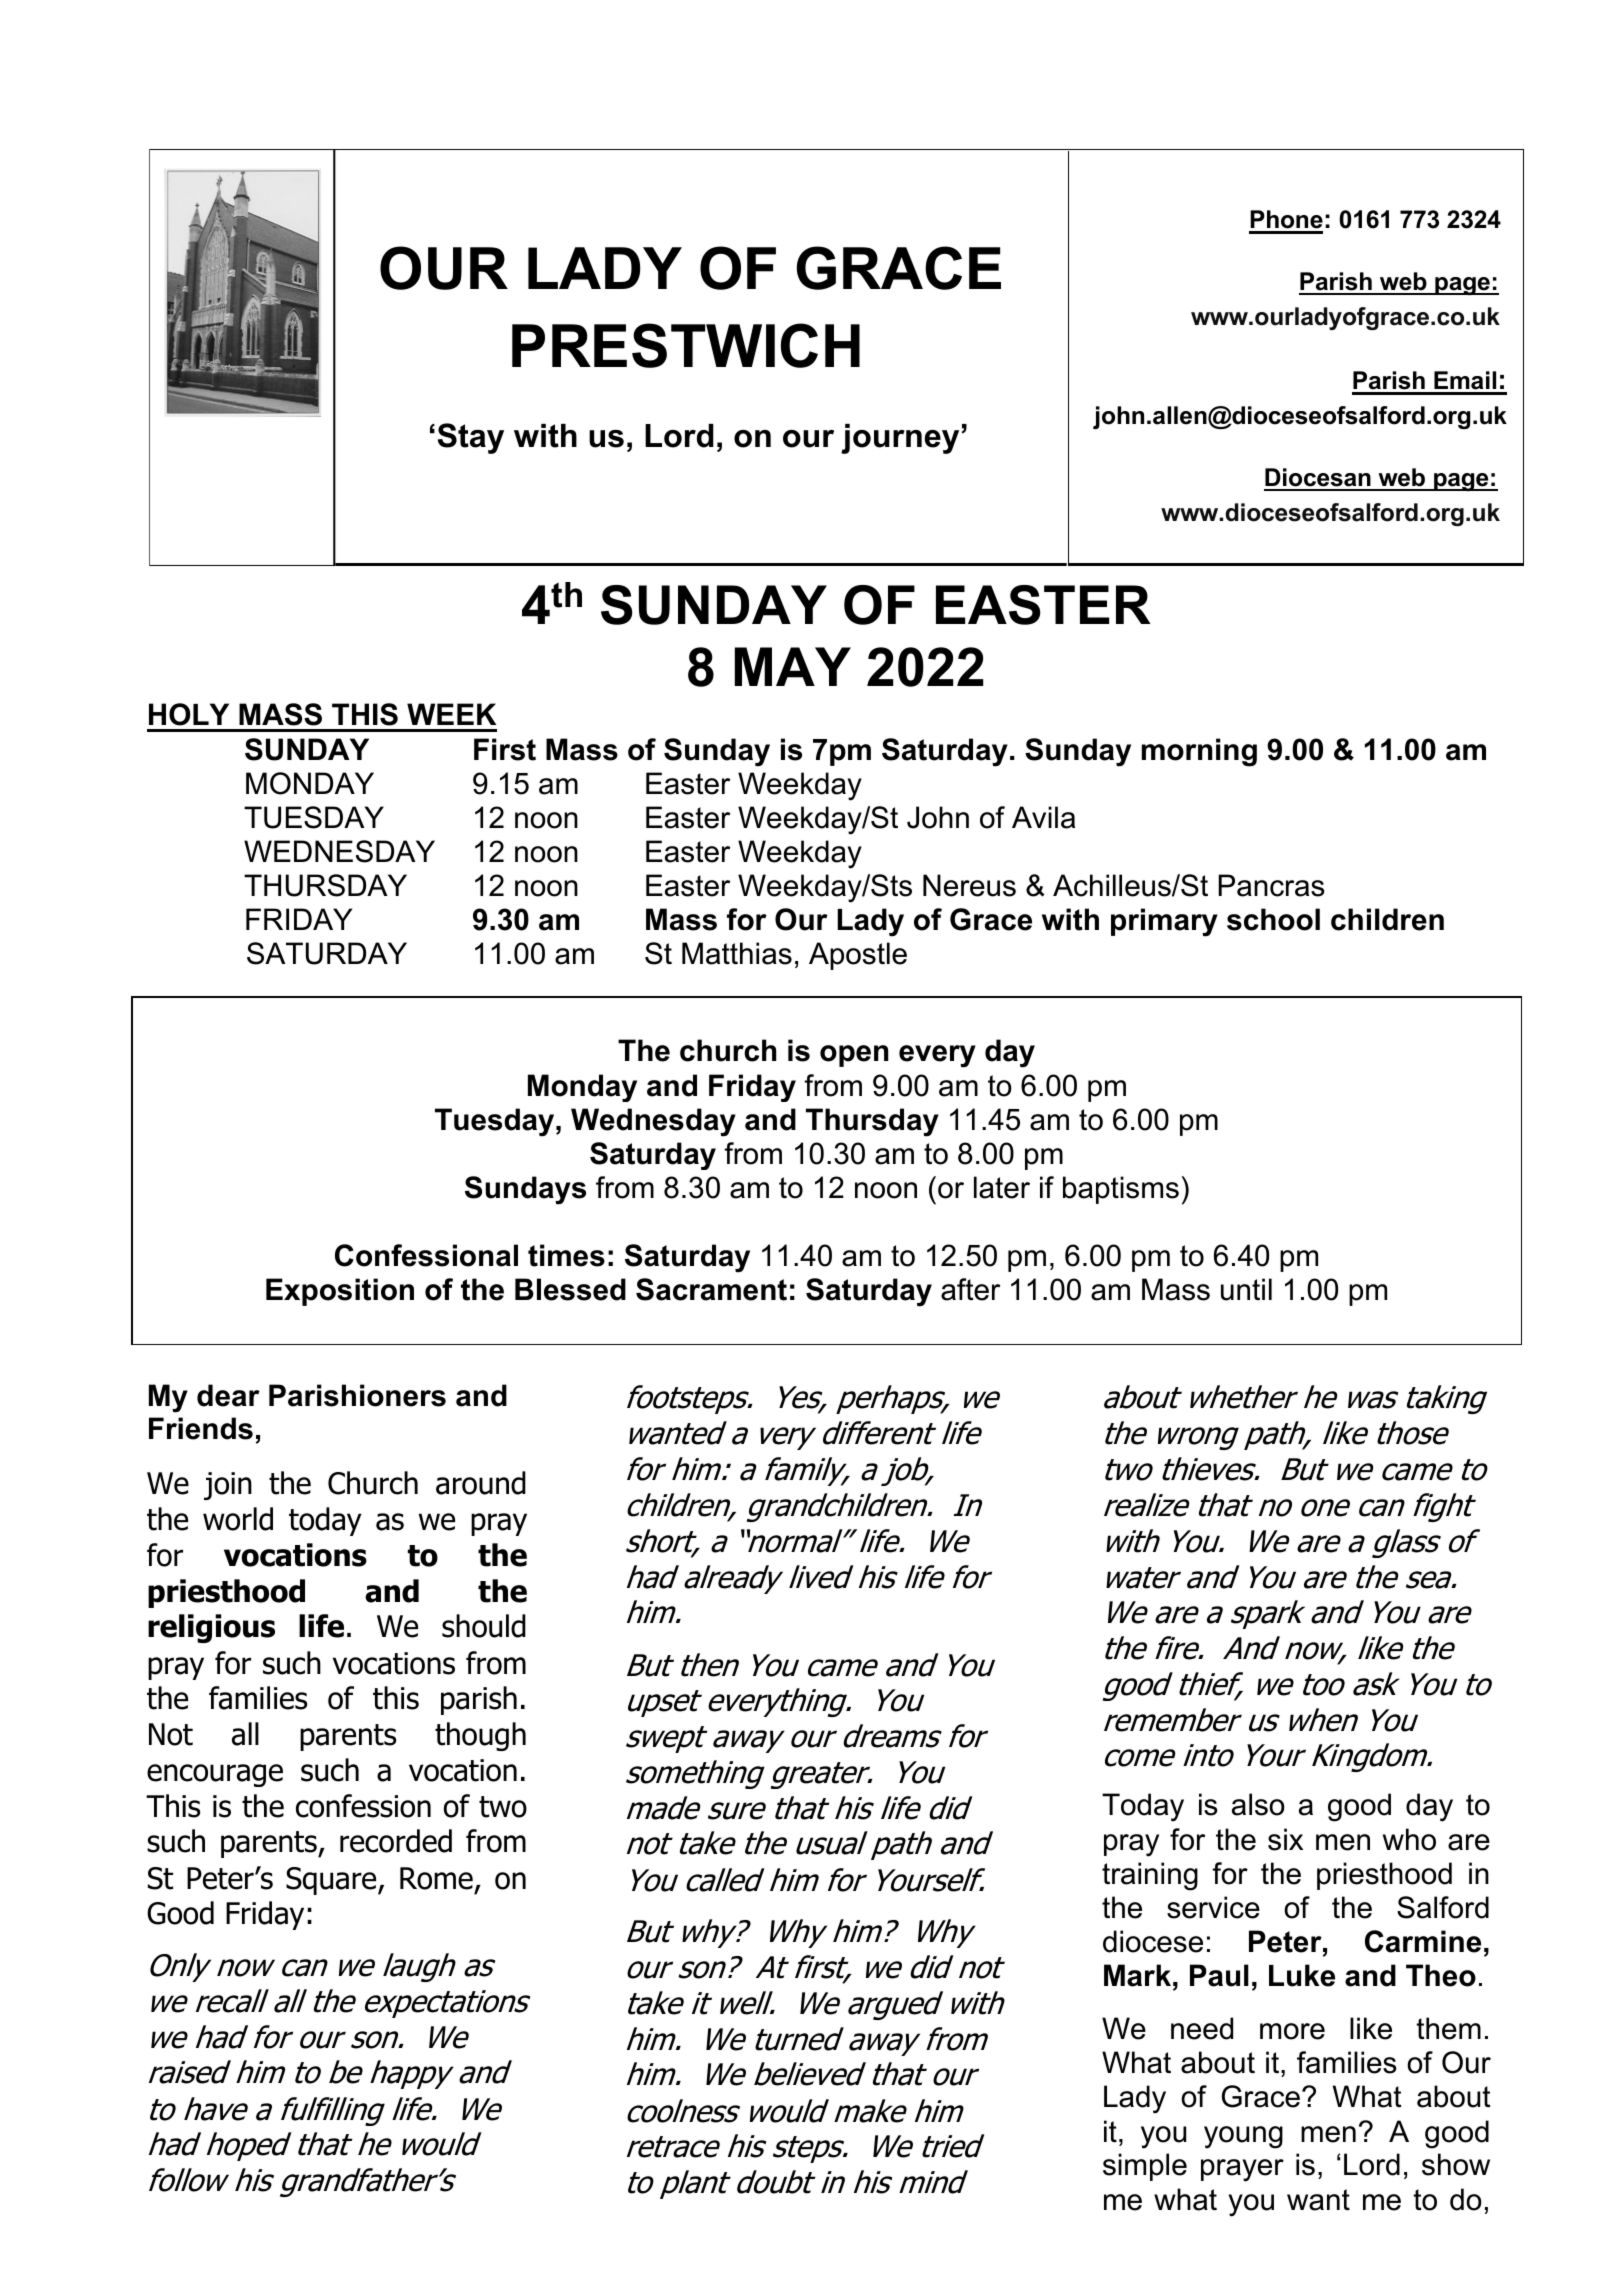 The height and width of the page is (2271, 1606). What do you see at coordinates (340, 1292) in the page?
I see `Exposition` at bounding box center [340, 1292].
